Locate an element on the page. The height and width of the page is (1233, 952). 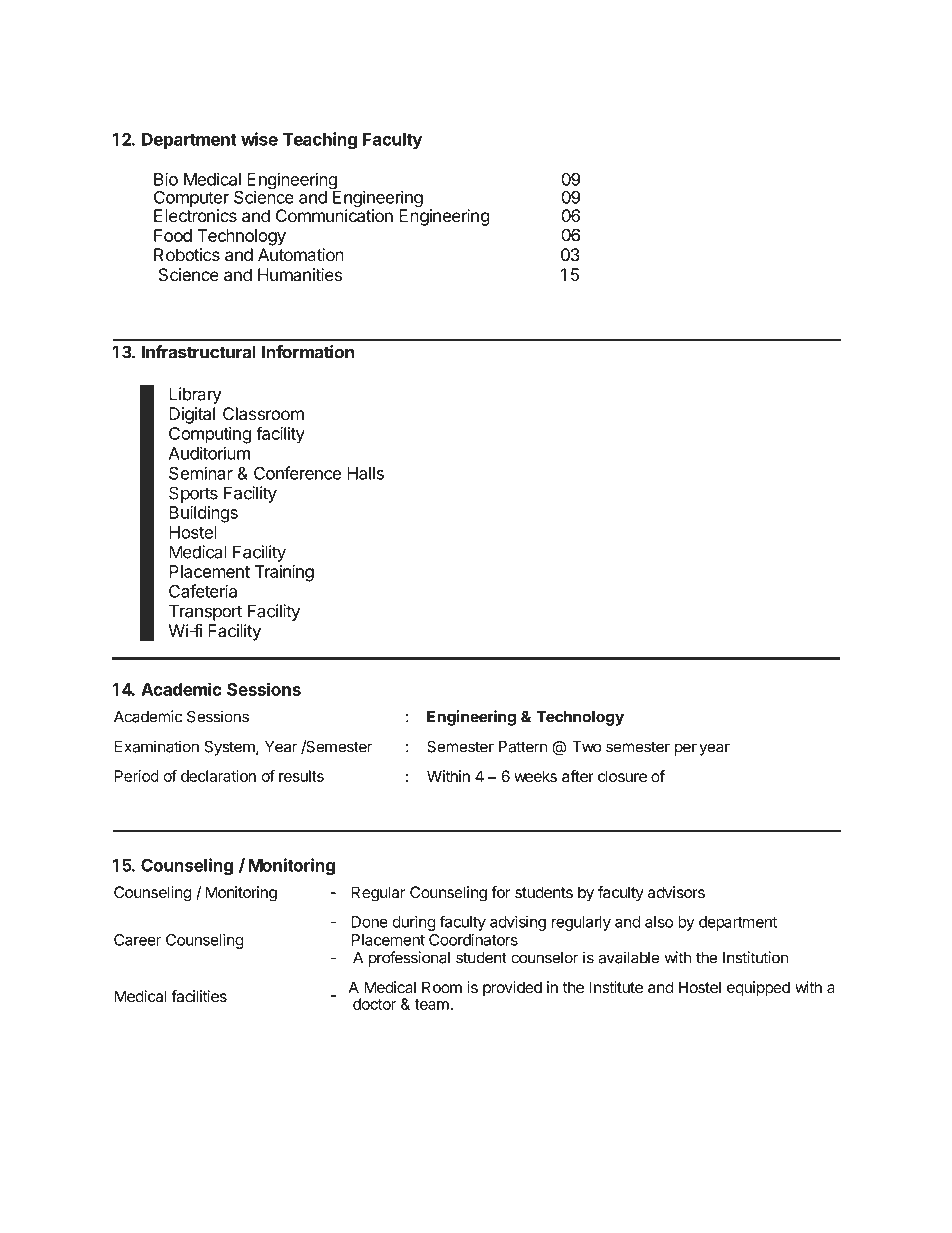
Bio is located at coordinates (166, 179).
